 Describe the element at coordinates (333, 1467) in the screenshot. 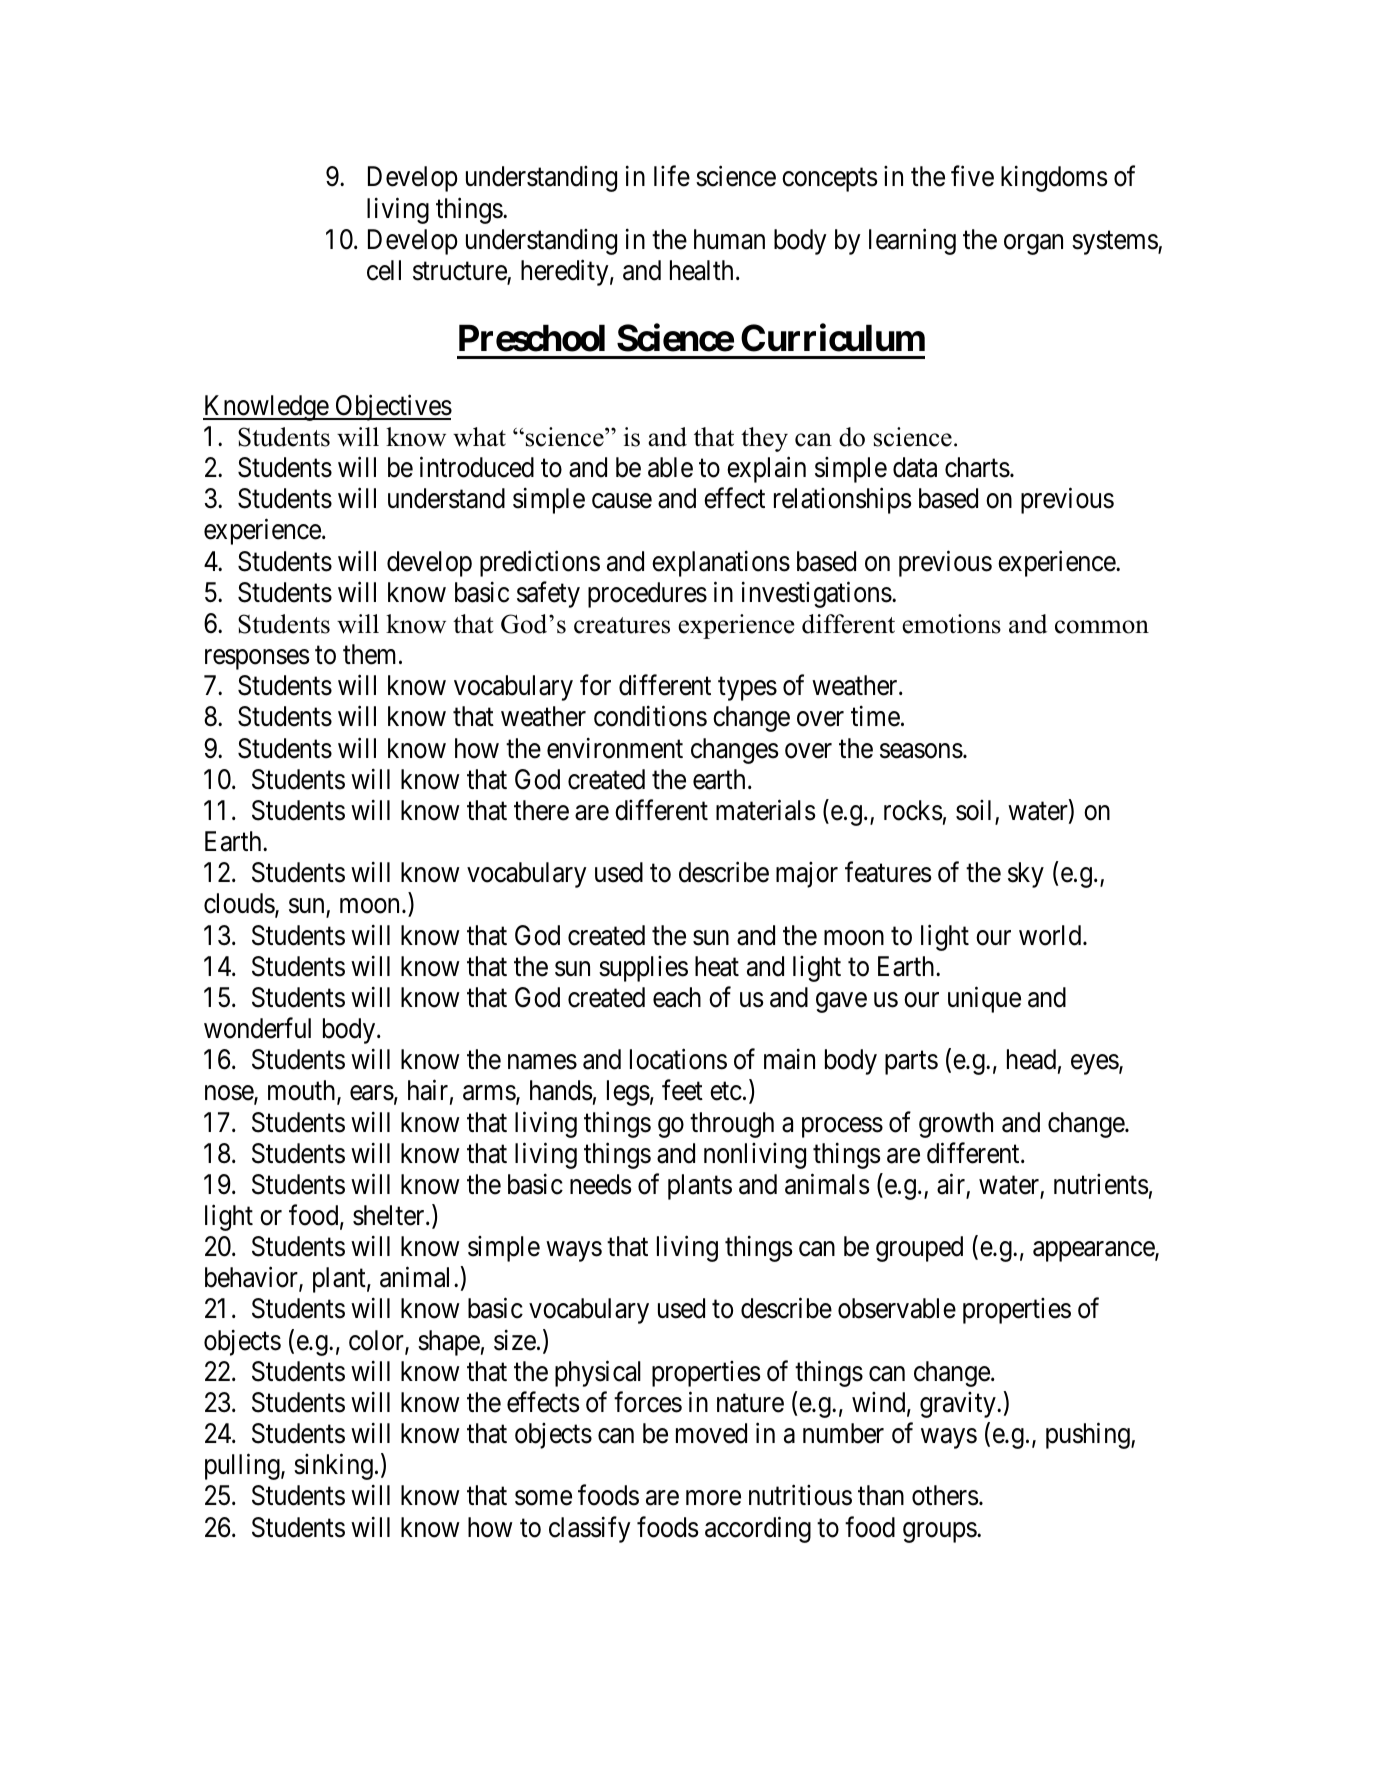

I see `sinking` at that location.
